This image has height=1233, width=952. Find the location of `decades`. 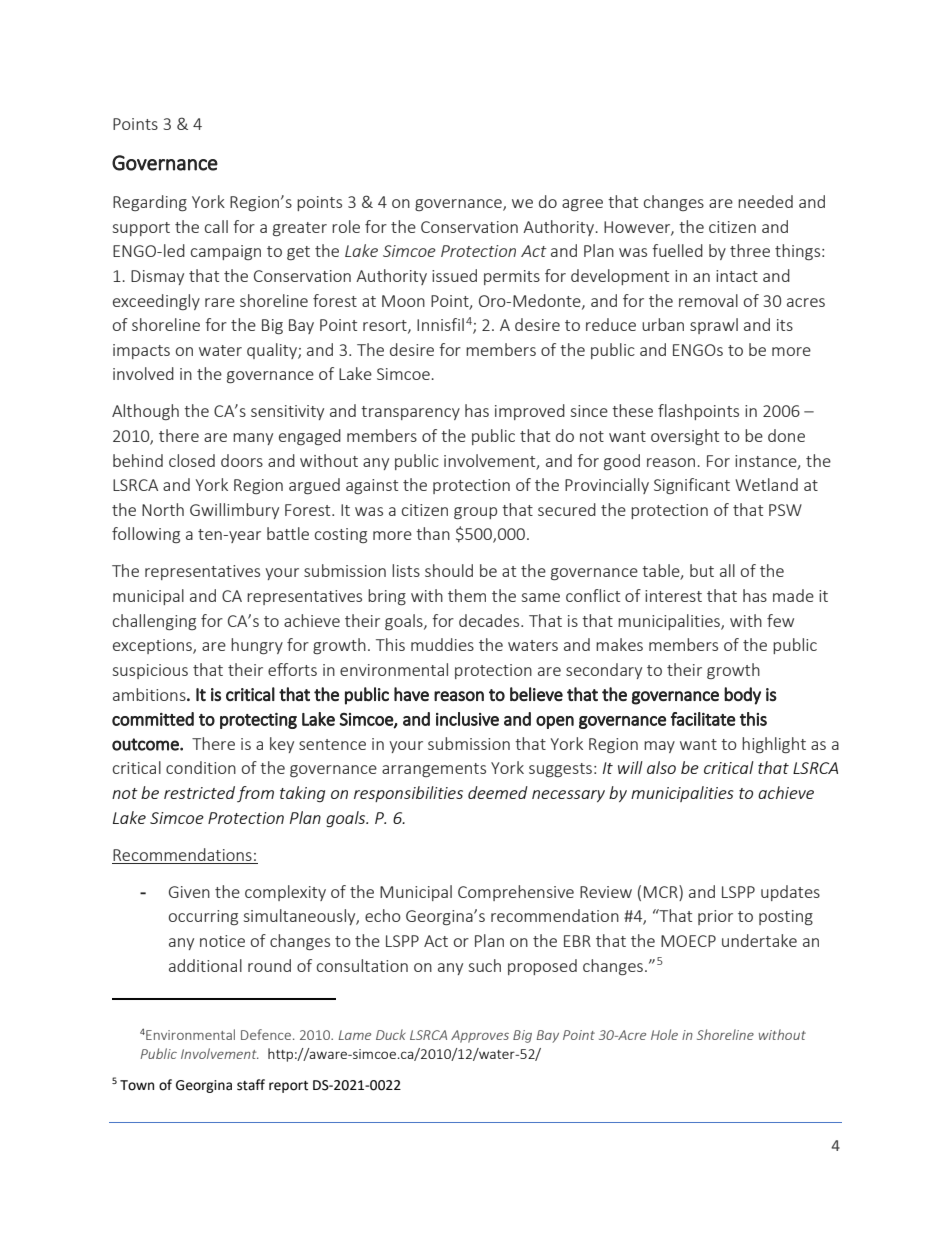

decades is located at coordinates (490, 620).
